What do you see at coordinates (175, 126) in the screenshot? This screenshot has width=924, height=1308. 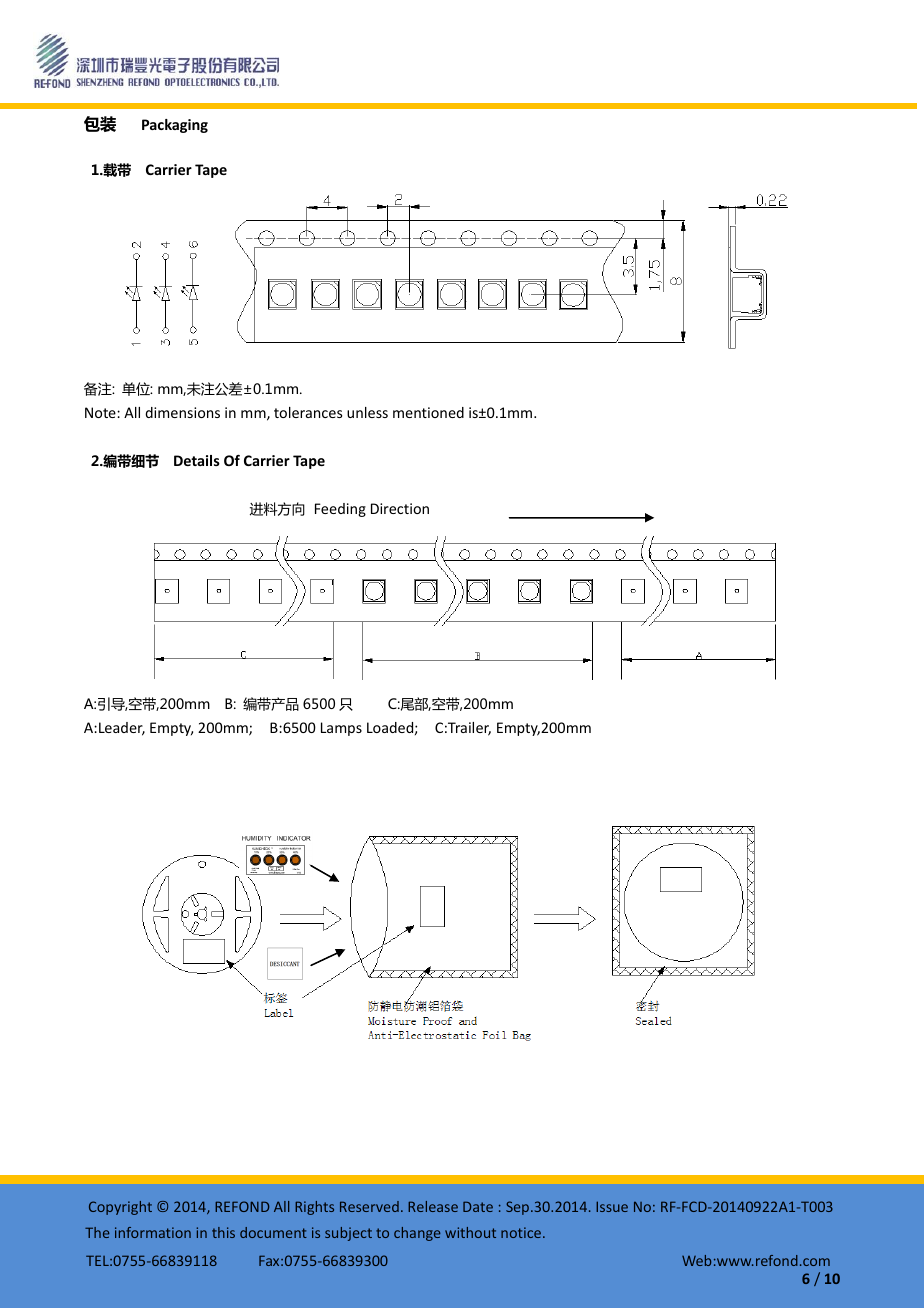 I see `Packaging` at bounding box center [175, 126].
